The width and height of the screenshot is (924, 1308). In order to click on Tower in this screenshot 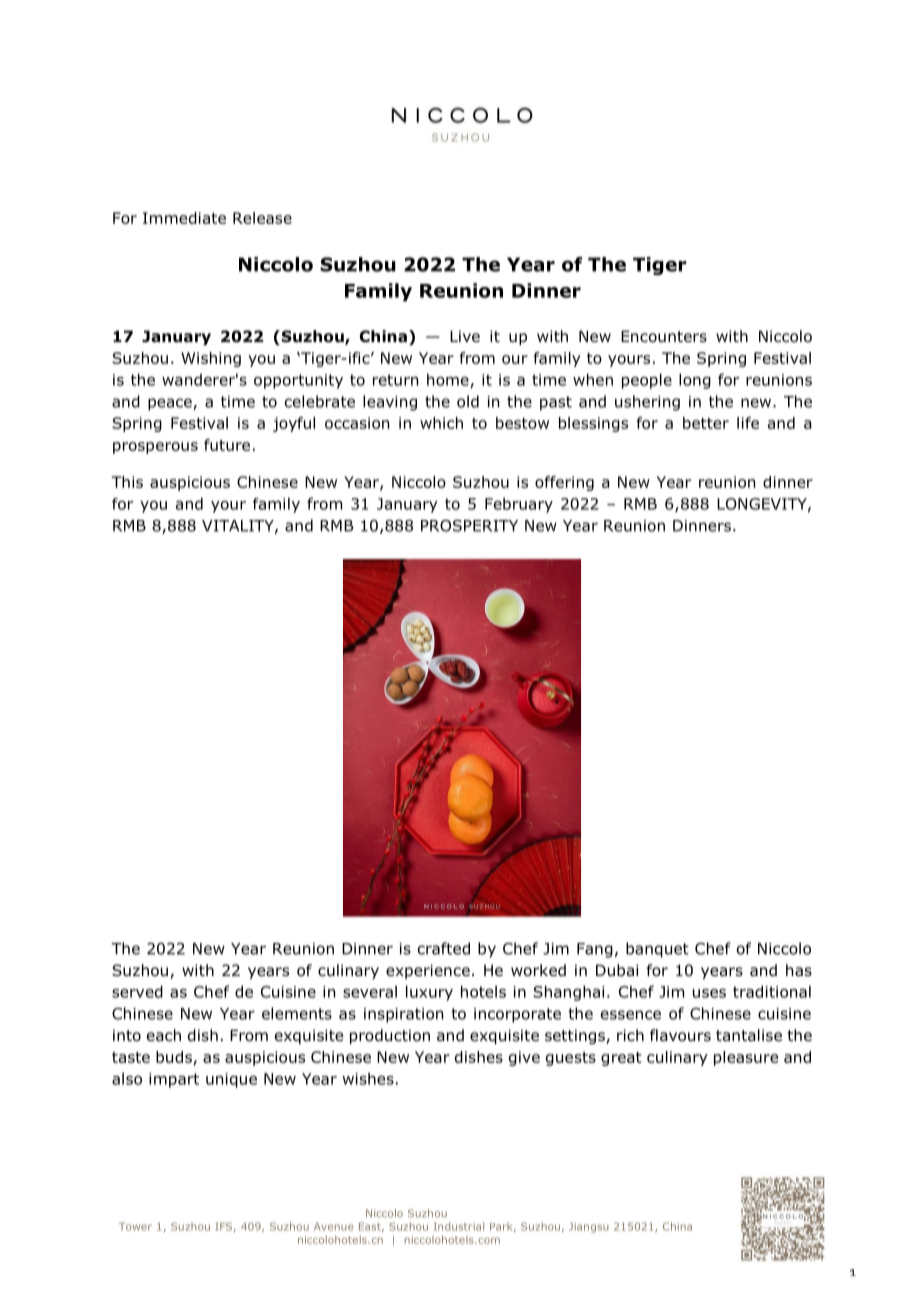, I will do `click(135, 1226)`.
